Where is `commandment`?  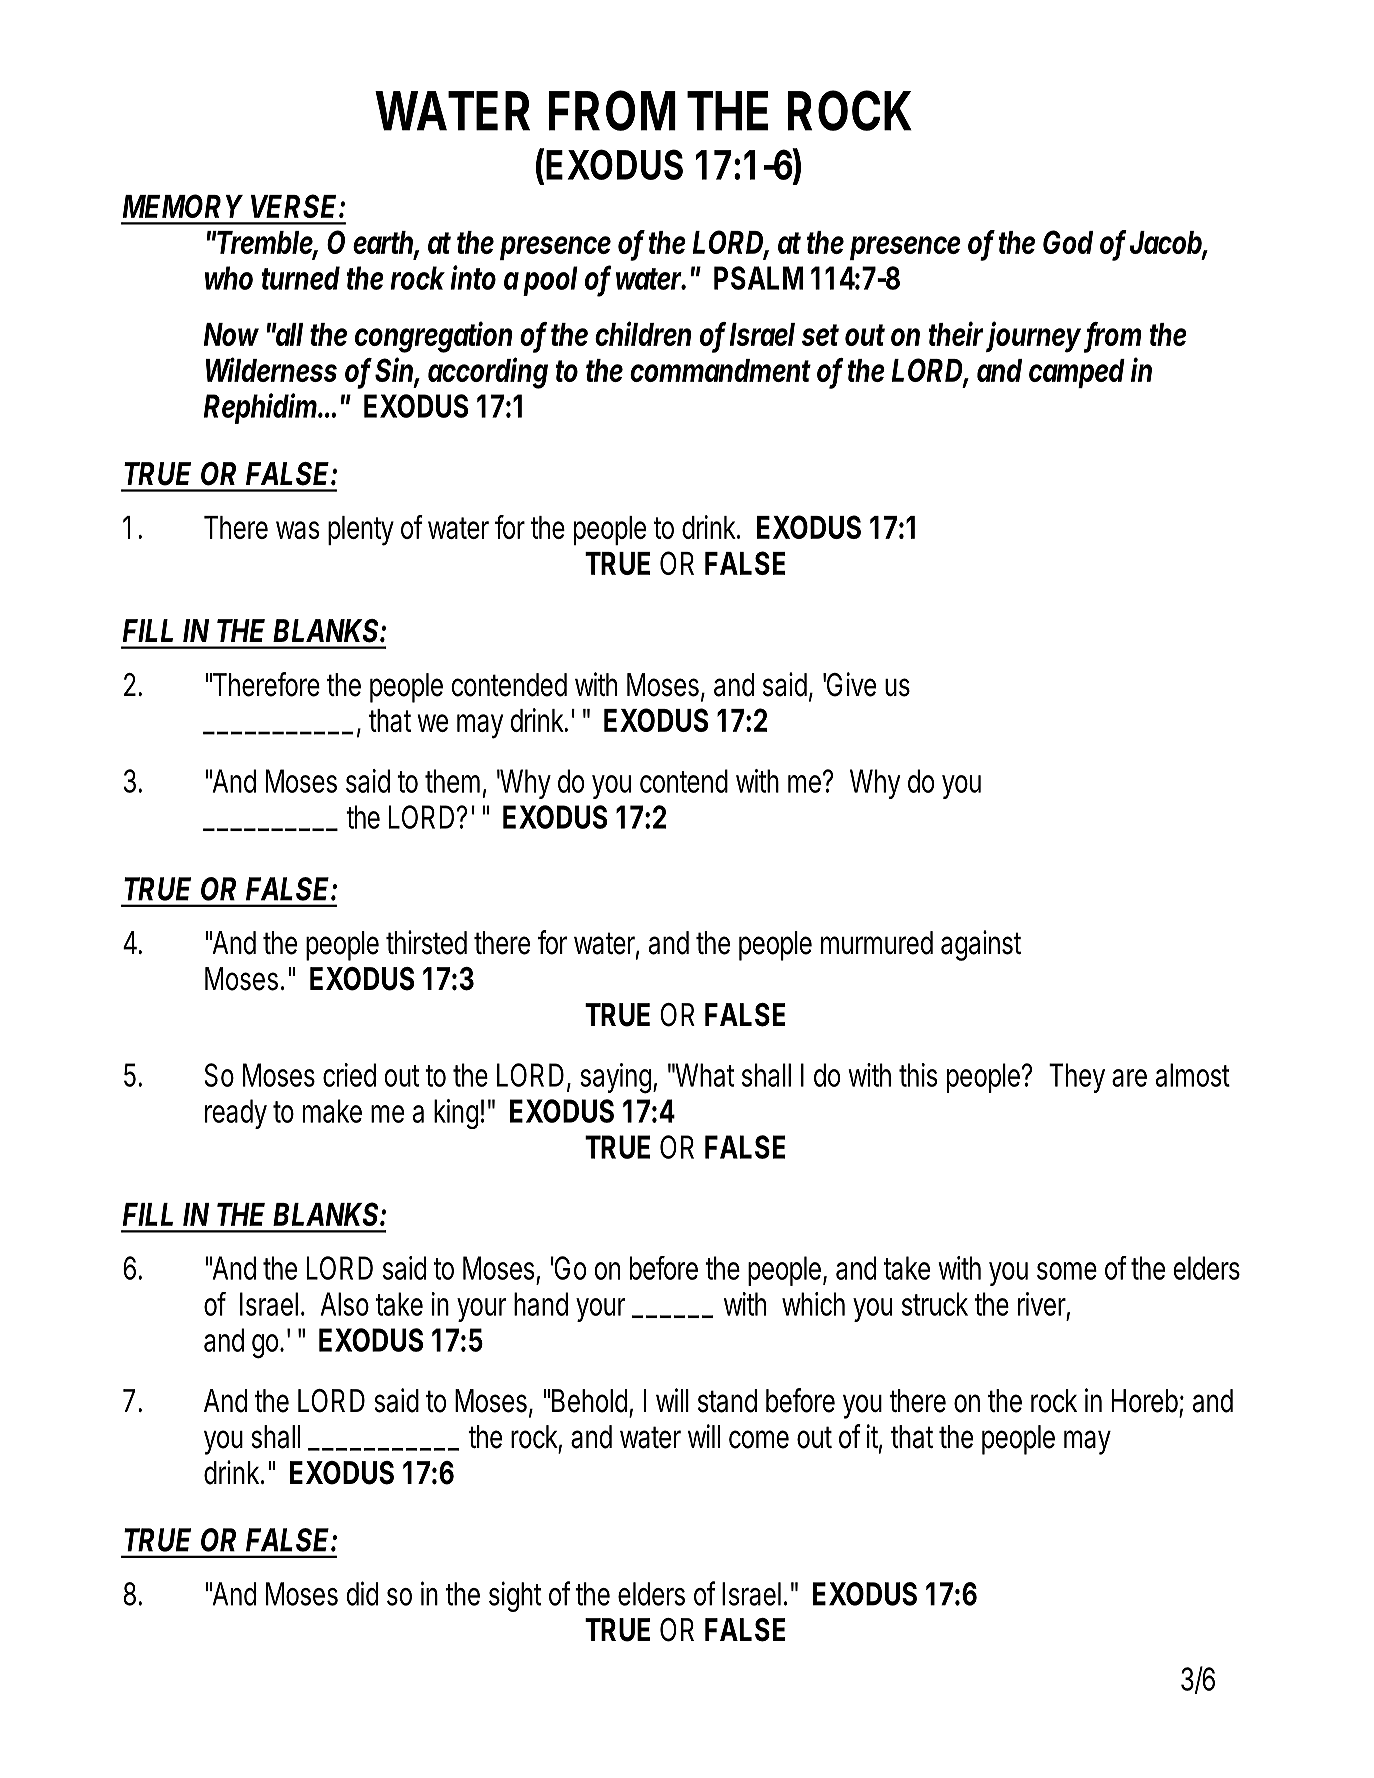
commandment is located at coordinates (720, 370).
